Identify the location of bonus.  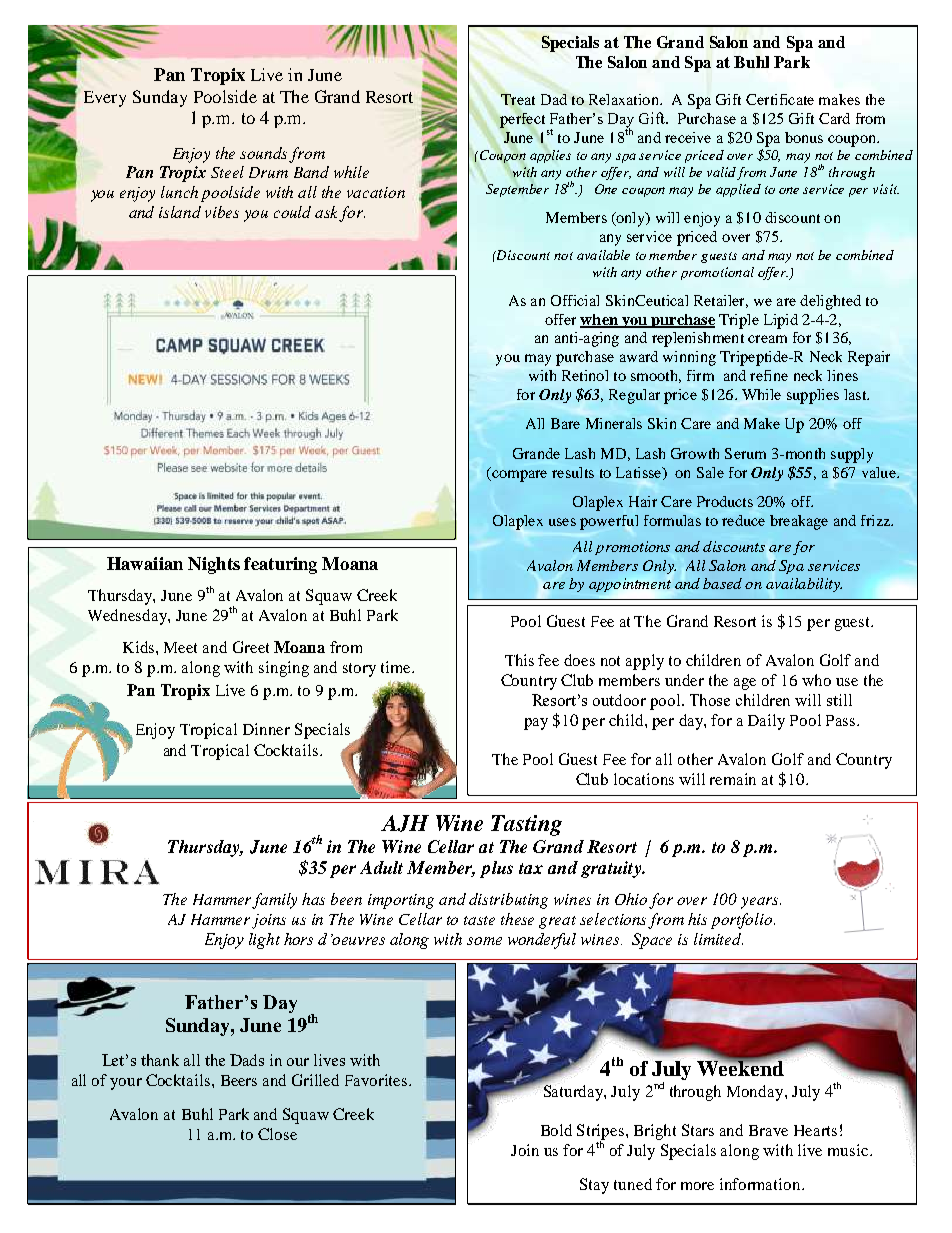
(804, 137).
